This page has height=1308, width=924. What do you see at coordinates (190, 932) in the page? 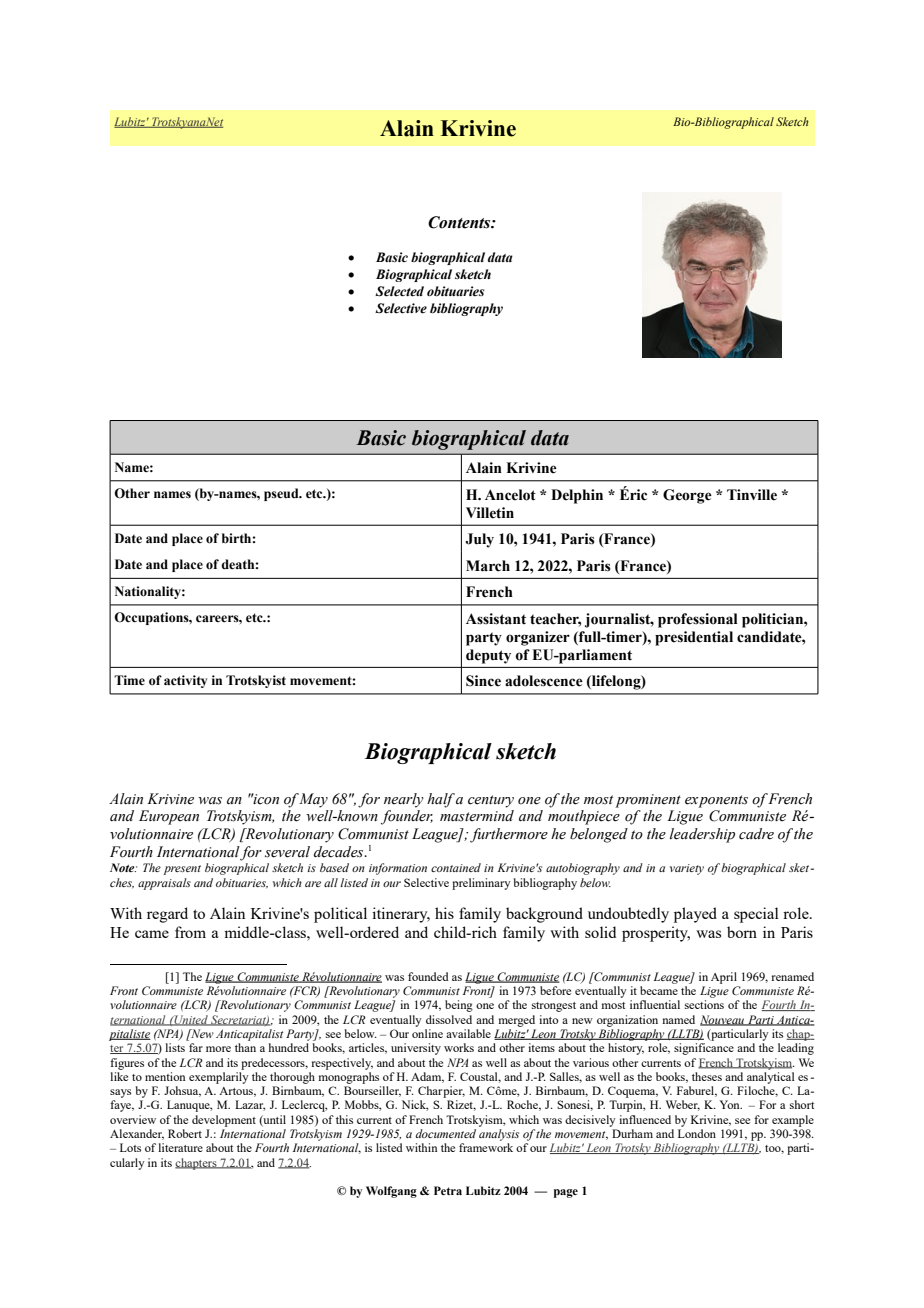
I see `from` at bounding box center [190, 932].
